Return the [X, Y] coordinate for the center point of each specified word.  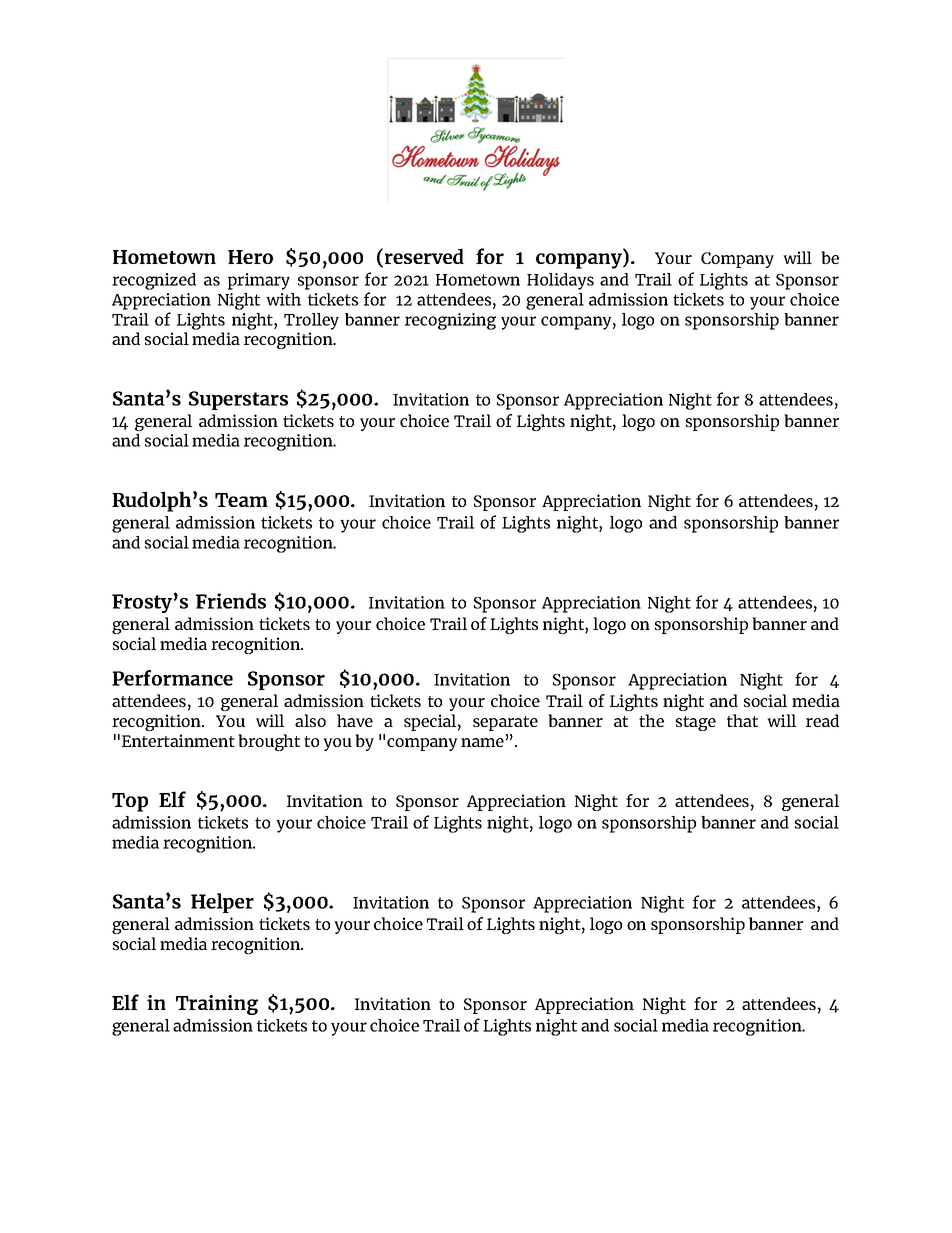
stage [696, 723]
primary [259, 281]
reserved [424, 256]
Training [217, 1005]
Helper [222, 903]
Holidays [560, 281]
